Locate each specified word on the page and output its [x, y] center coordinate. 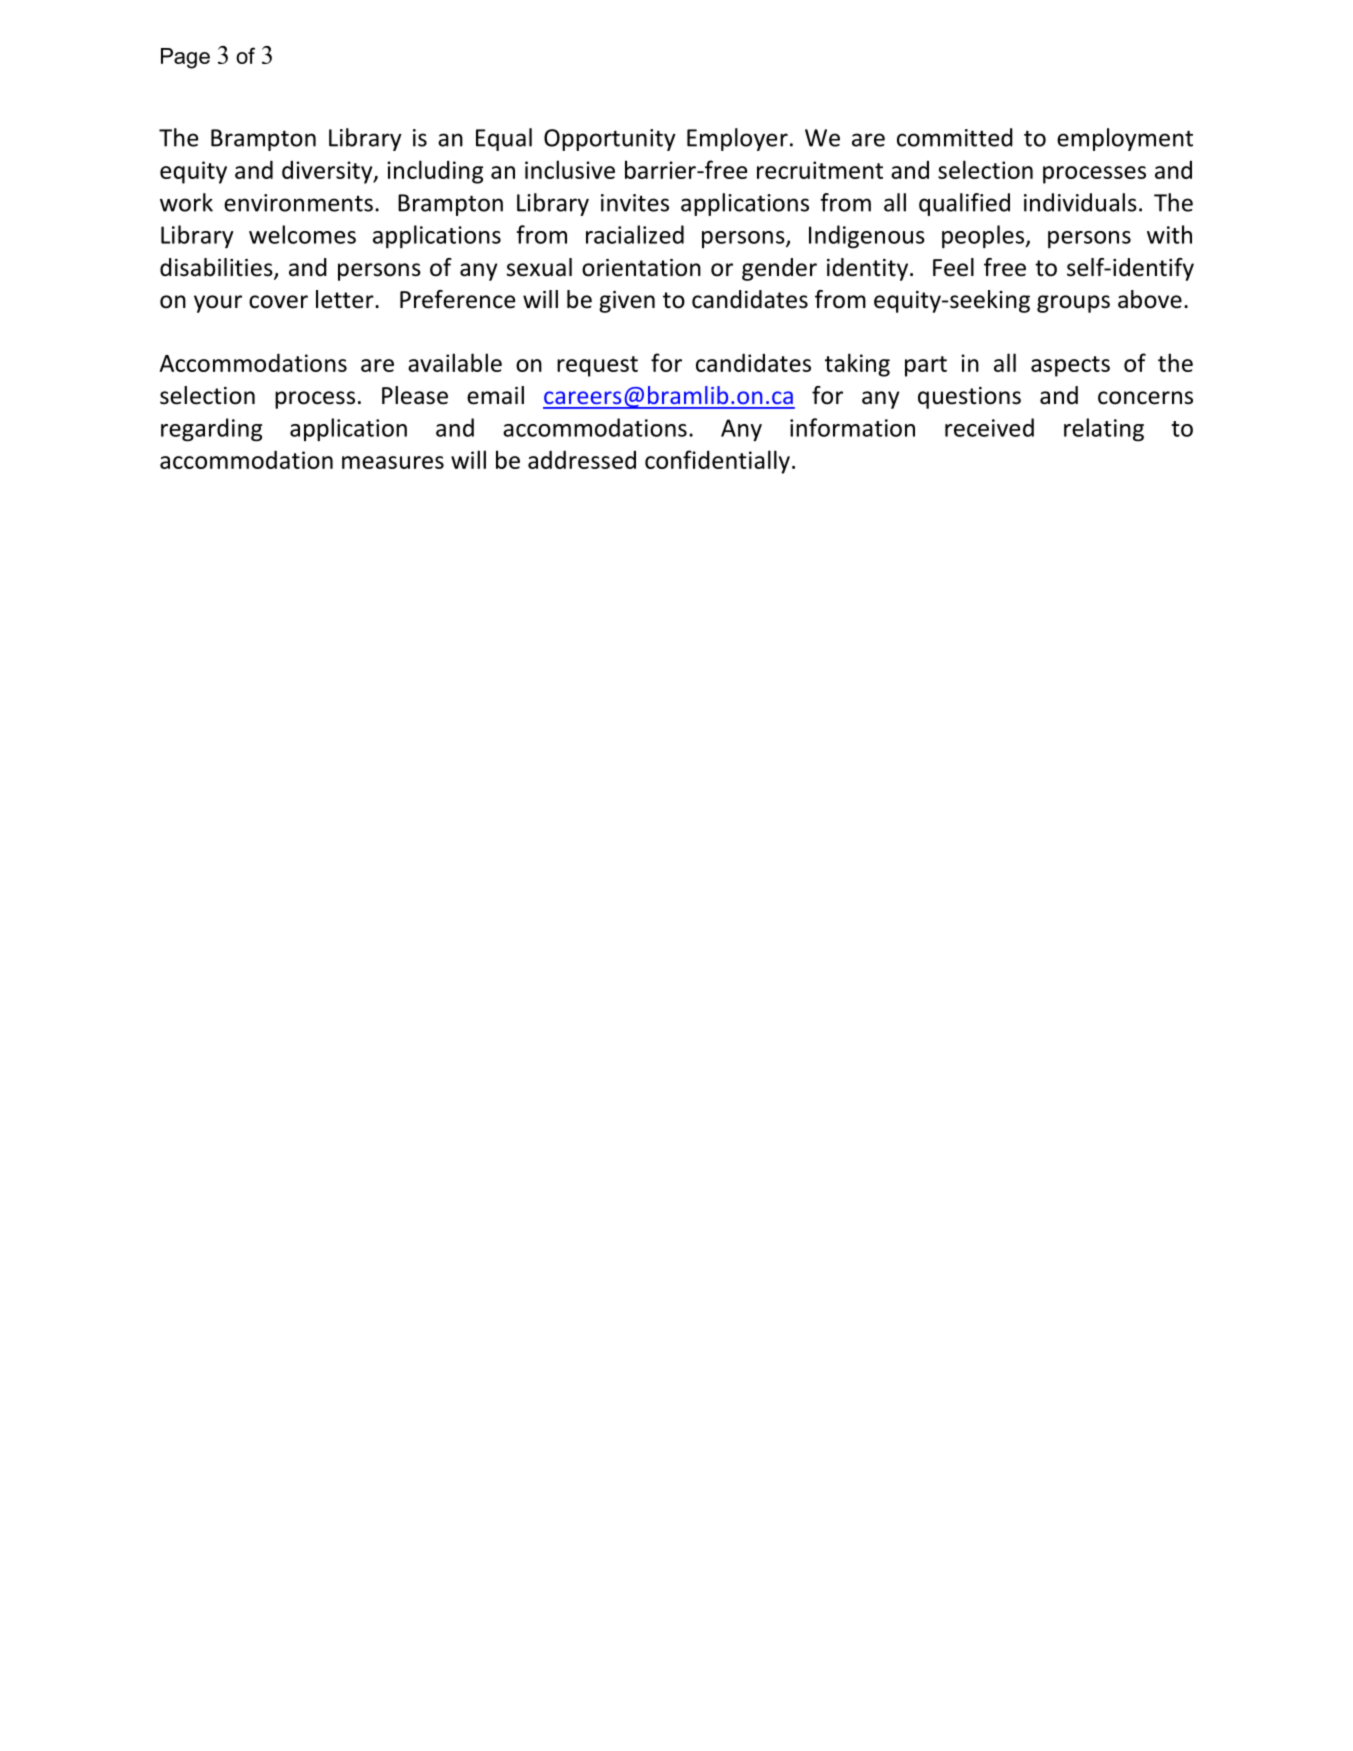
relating [1104, 430]
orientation [641, 268]
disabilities [217, 268]
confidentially [717, 462]
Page [185, 58]
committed [955, 137]
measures [393, 462]
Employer [737, 139]
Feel [953, 267]
